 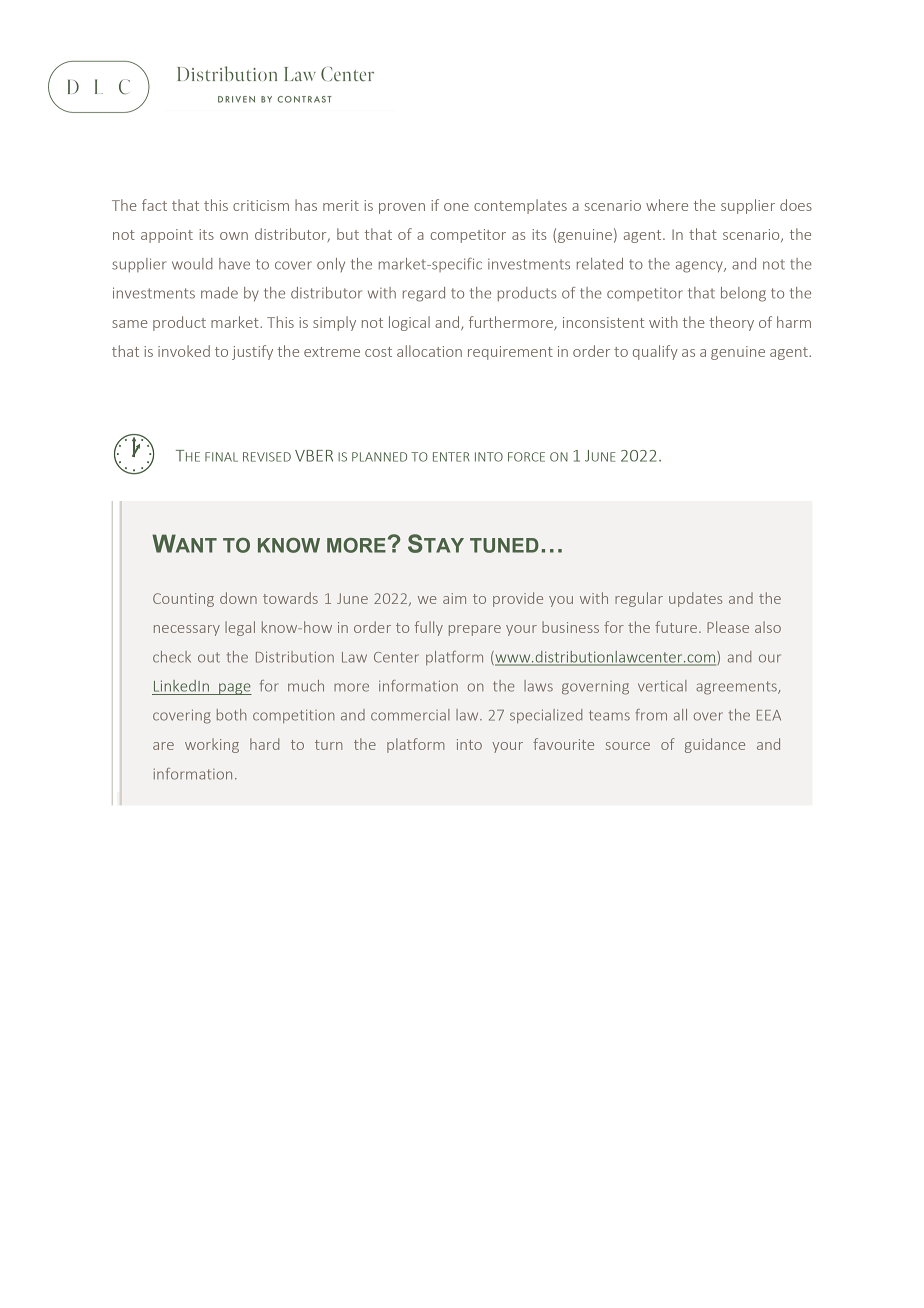 What do you see at coordinates (167, 236) in the document?
I see `appoint` at bounding box center [167, 236].
